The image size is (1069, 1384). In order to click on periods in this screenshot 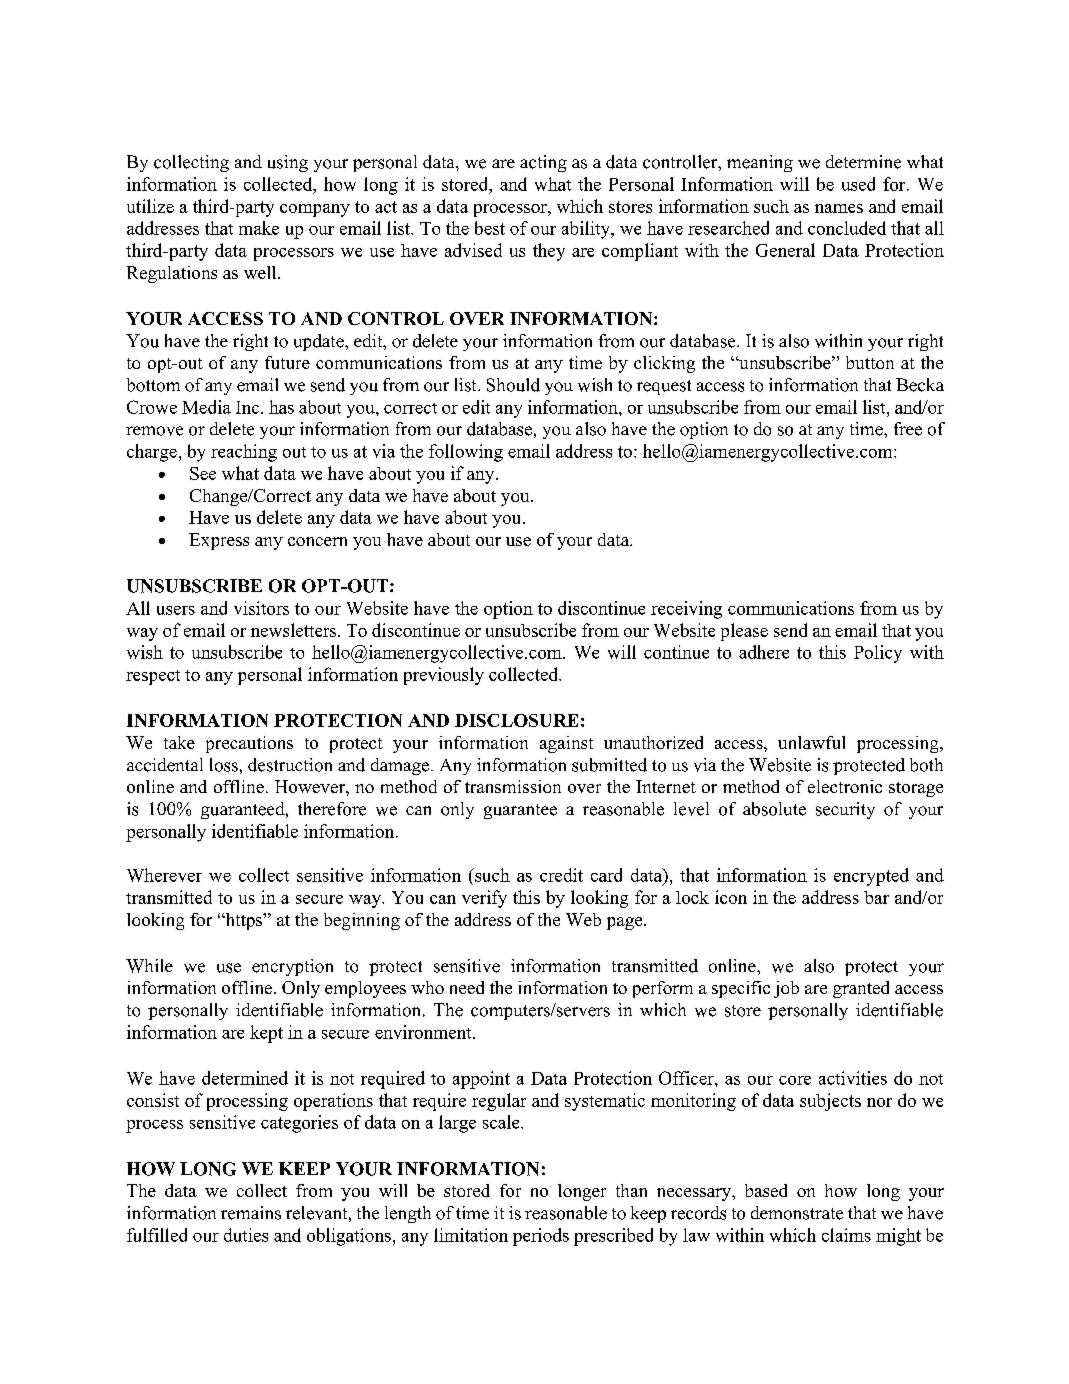, I will do `click(541, 1237)`.
